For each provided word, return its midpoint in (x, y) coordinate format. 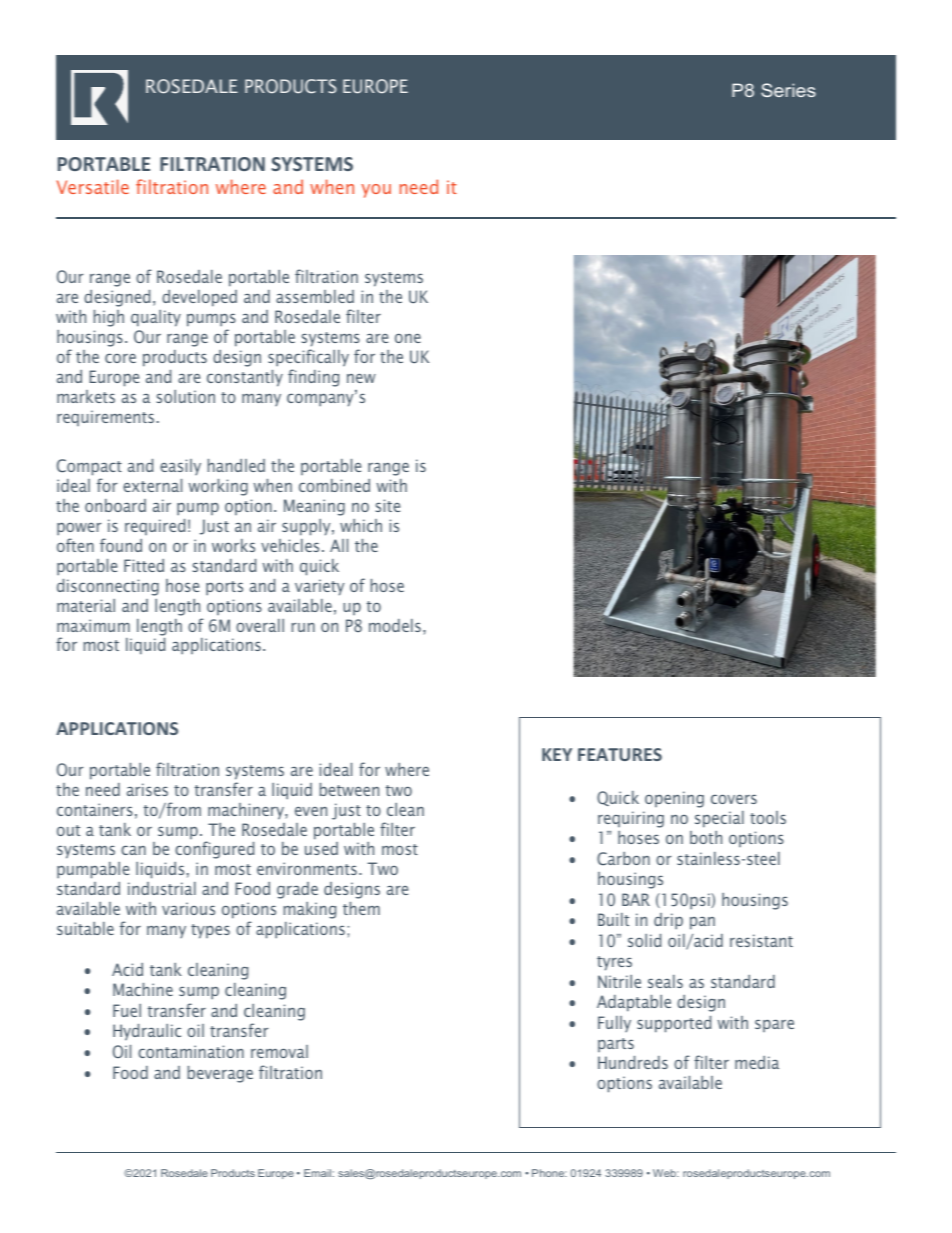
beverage (220, 1074)
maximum (93, 625)
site (388, 505)
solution (186, 396)
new (361, 378)
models (395, 625)
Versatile (93, 186)
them (361, 908)
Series (788, 90)
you (376, 191)
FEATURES (620, 754)
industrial (162, 888)
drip (668, 921)
